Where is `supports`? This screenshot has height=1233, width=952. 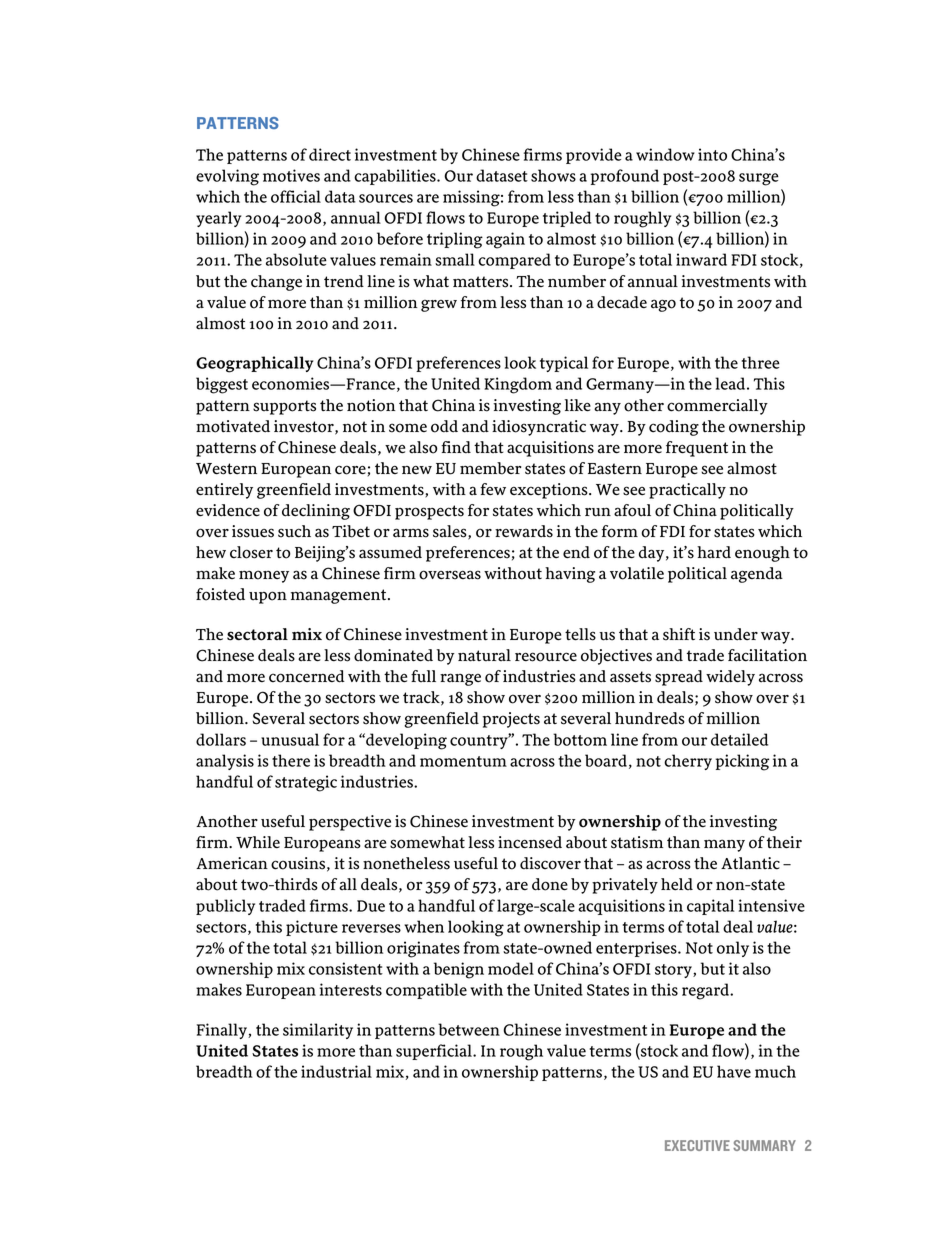 supports is located at coordinates (284, 407).
